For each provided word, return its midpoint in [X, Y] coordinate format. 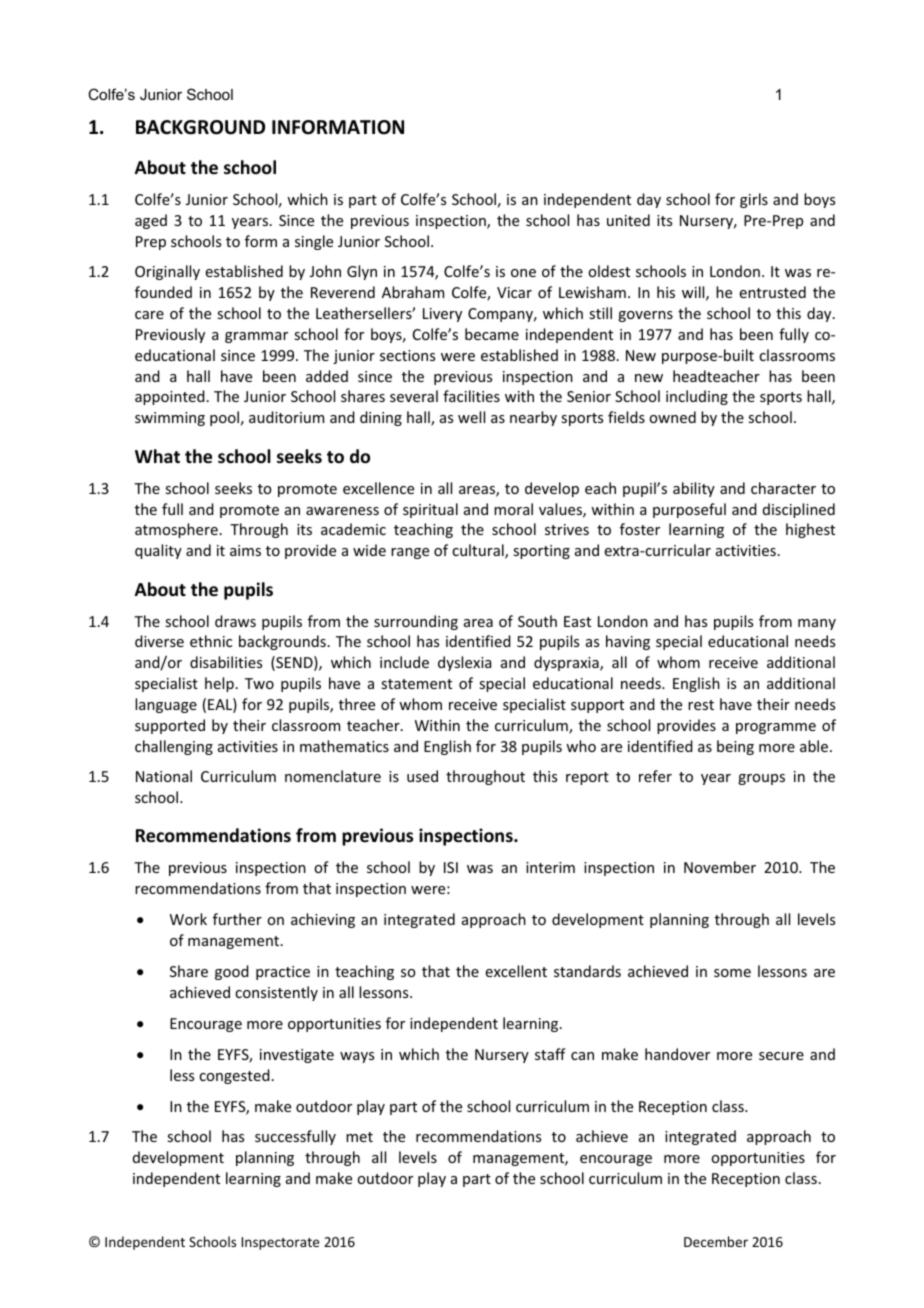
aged [151, 221]
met [359, 1137]
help [219, 684]
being [735, 747]
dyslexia [464, 663]
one [523, 273]
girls [754, 200]
